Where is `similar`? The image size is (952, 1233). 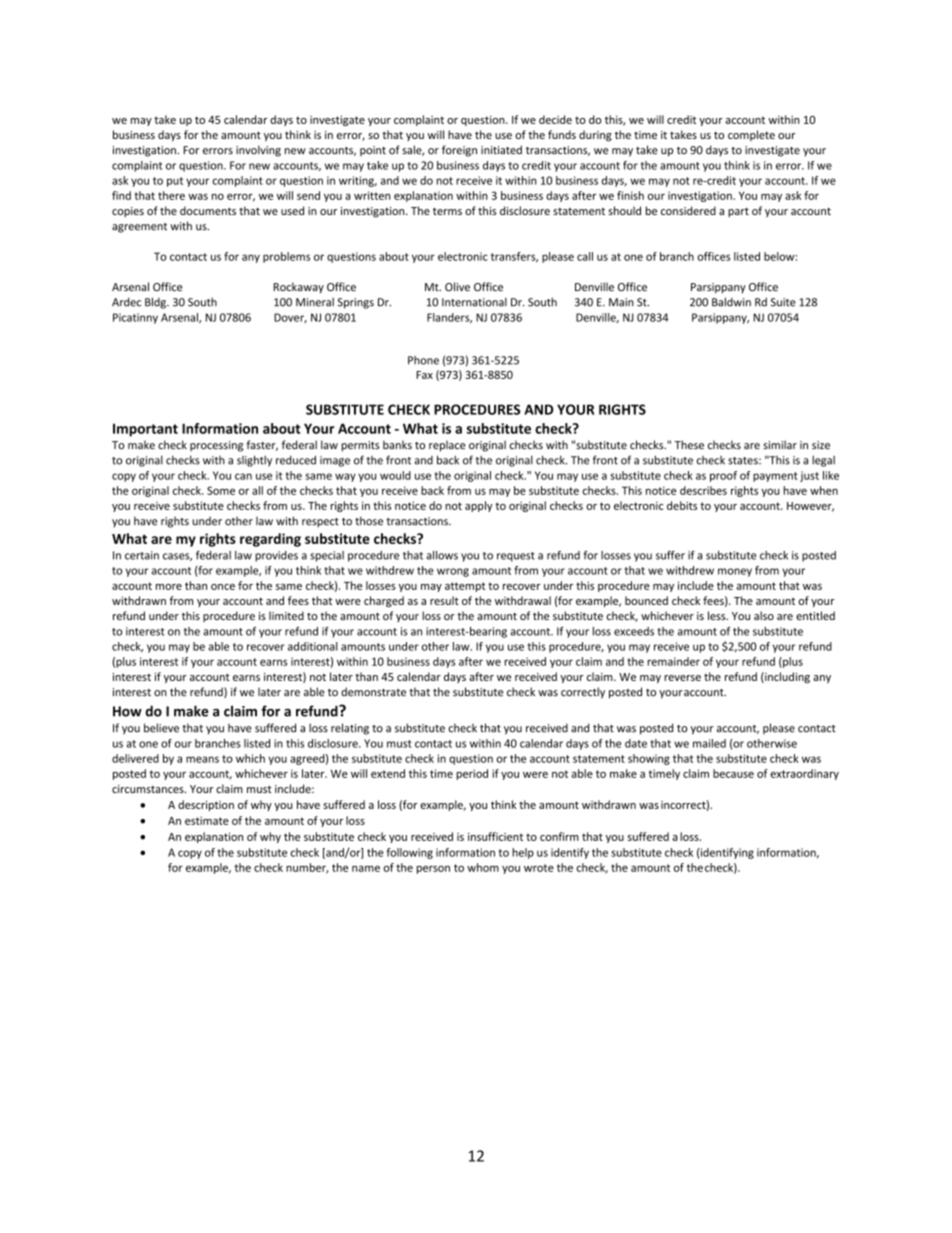 similar is located at coordinates (780, 445).
